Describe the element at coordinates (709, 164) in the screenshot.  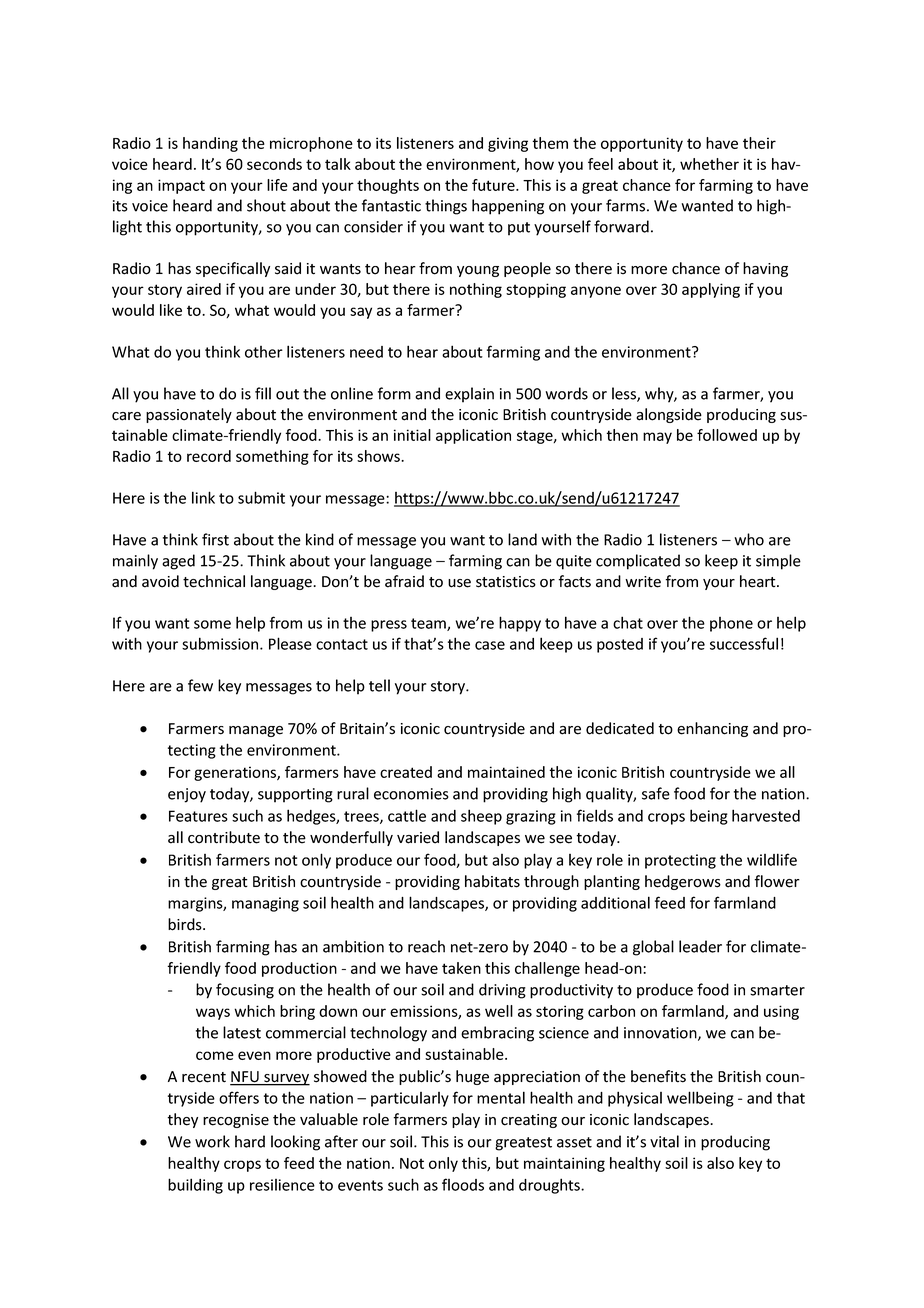
I see `whether` at that location.
